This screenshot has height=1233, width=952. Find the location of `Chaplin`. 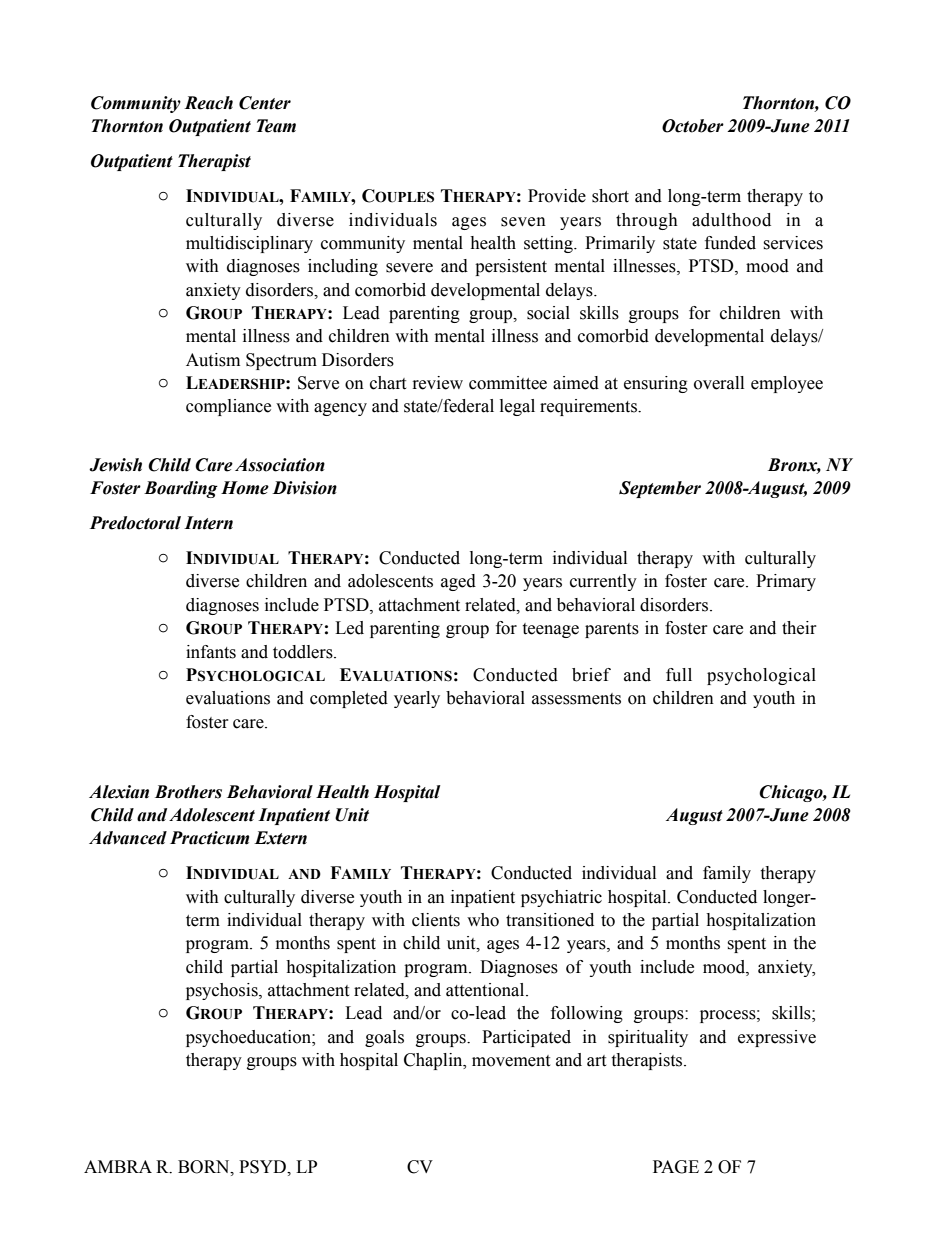

Chaplin is located at coordinates (434, 1061).
